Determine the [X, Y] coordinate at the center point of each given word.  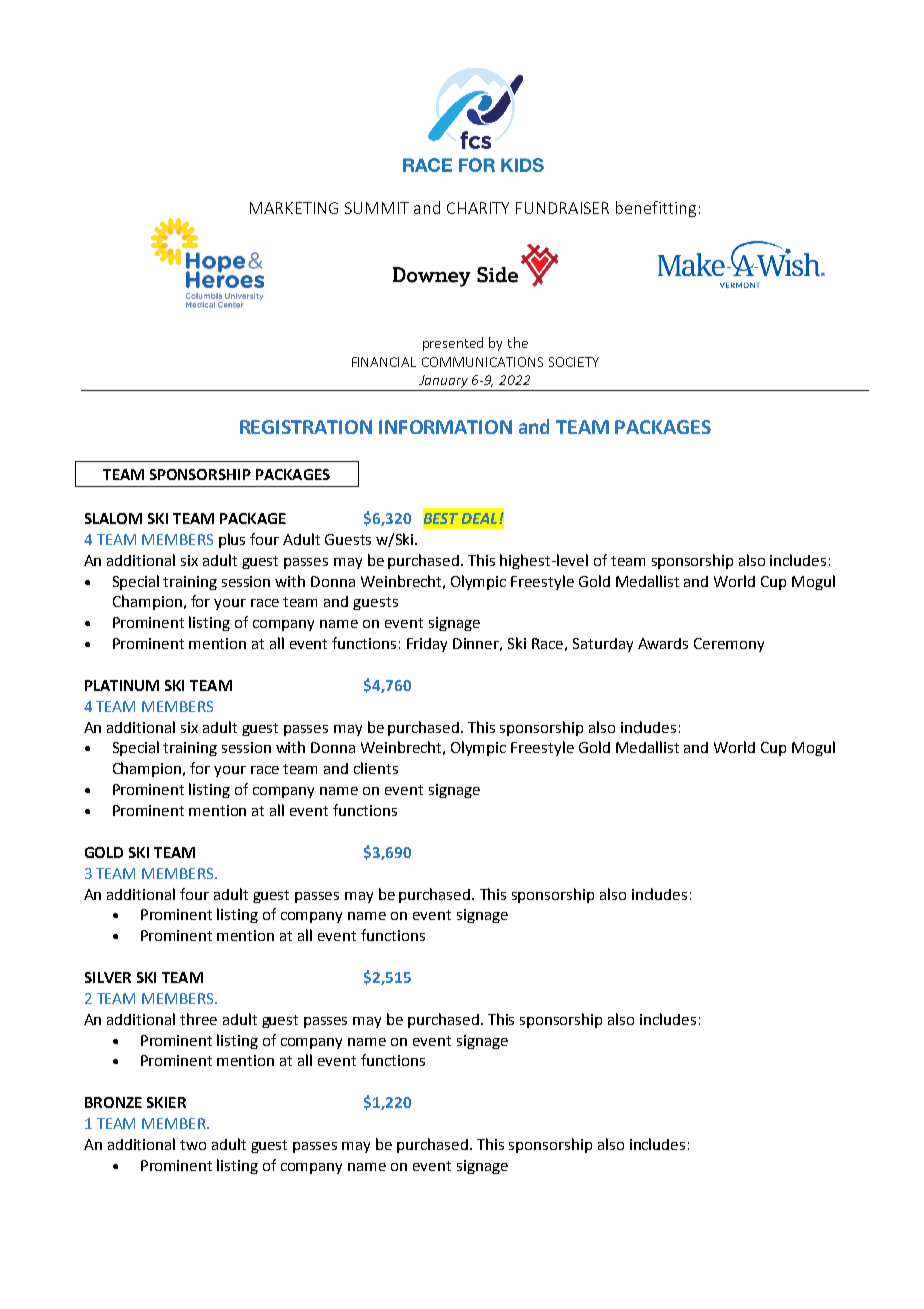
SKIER [166, 1102]
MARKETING [294, 208]
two [193, 1145]
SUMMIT [377, 208]
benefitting [656, 209]
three [198, 1019]
